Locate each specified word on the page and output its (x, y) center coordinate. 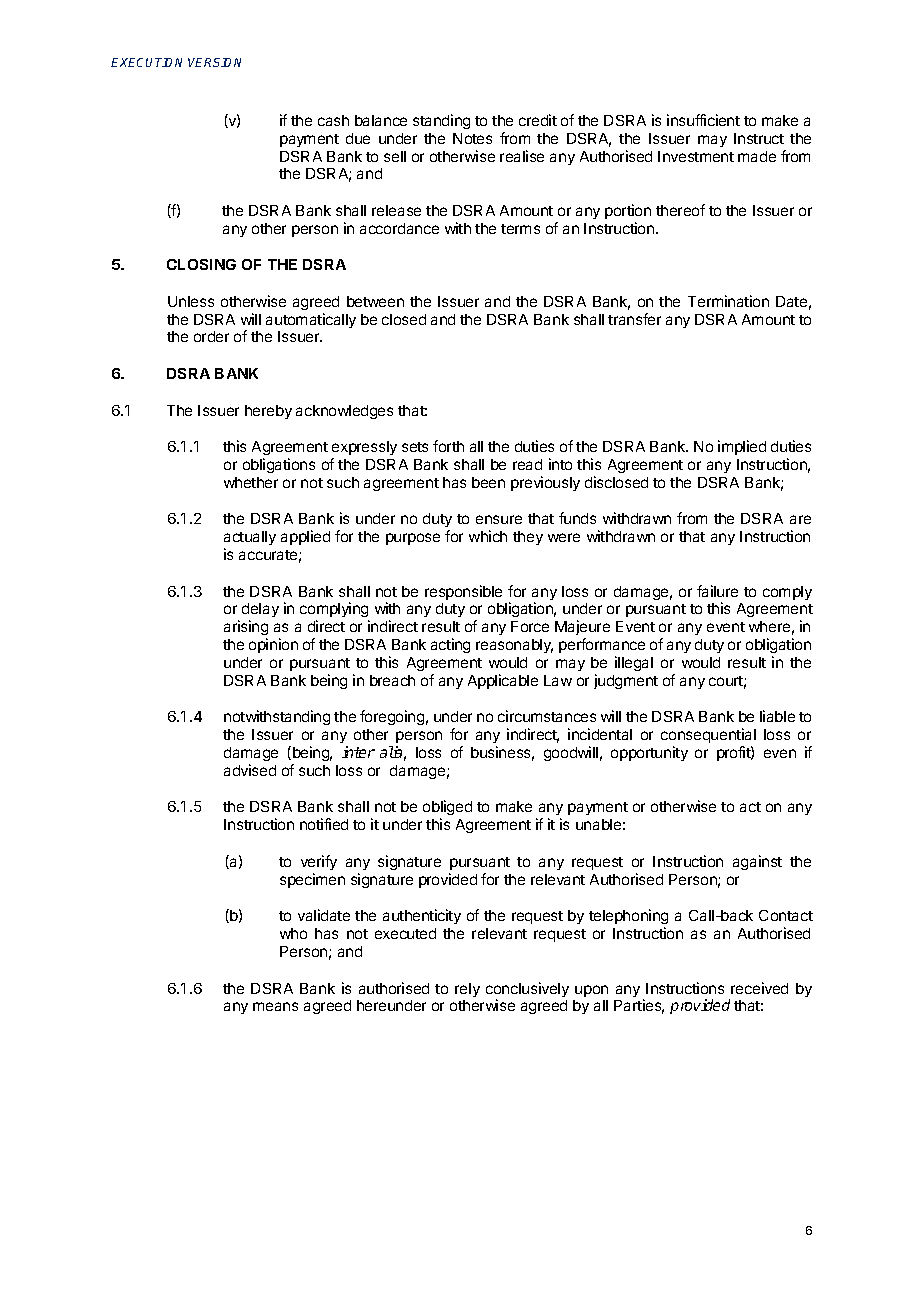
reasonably (514, 646)
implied (742, 447)
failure (717, 591)
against (757, 862)
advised (250, 770)
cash (333, 120)
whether (251, 482)
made (757, 156)
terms (520, 229)
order (211, 336)
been (488, 482)
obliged (447, 809)
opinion (273, 645)
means (275, 1006)
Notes (472, 138)
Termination (728, 301)
